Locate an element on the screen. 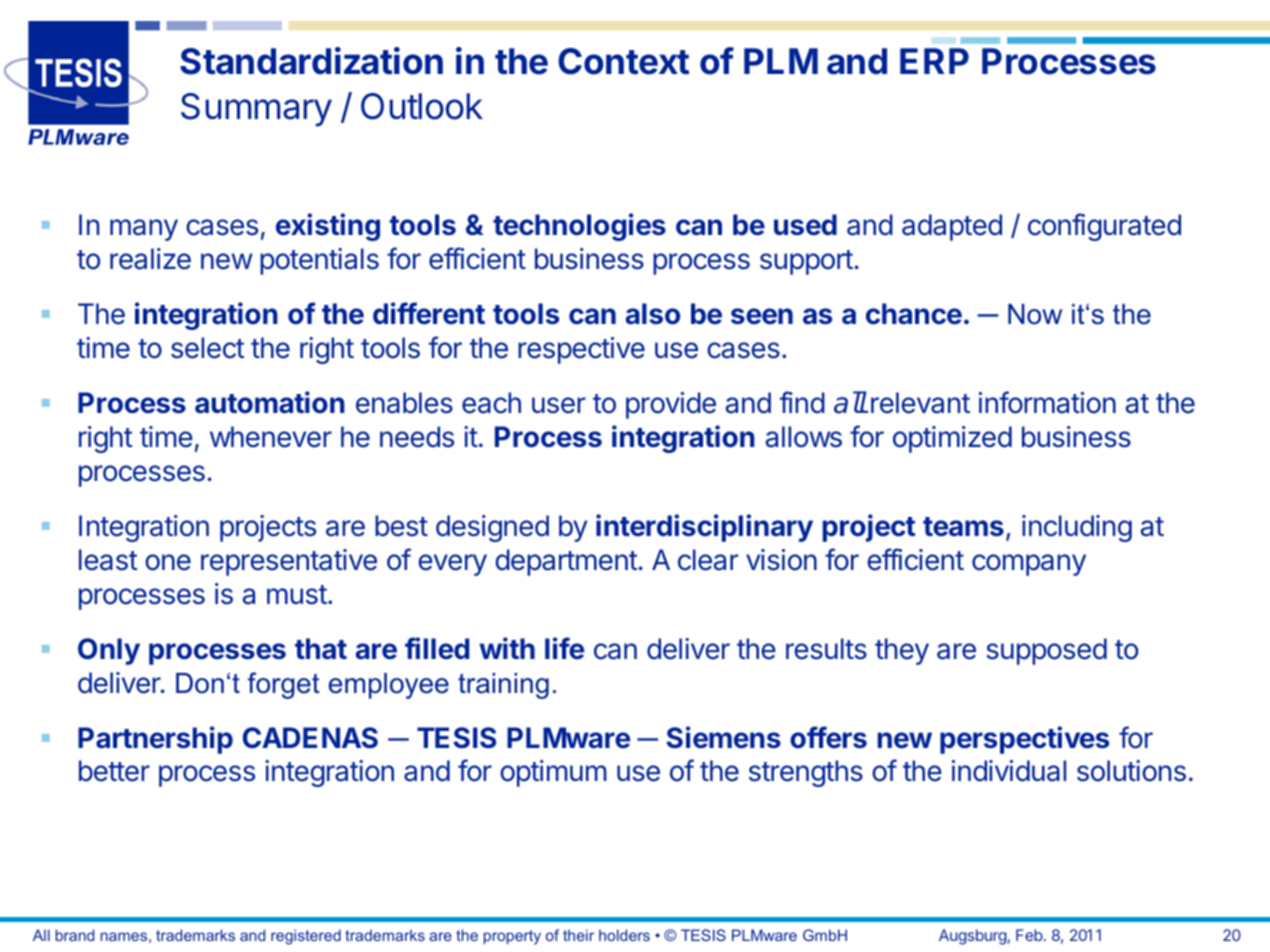  ERP is located at coordinates (934, 61).
